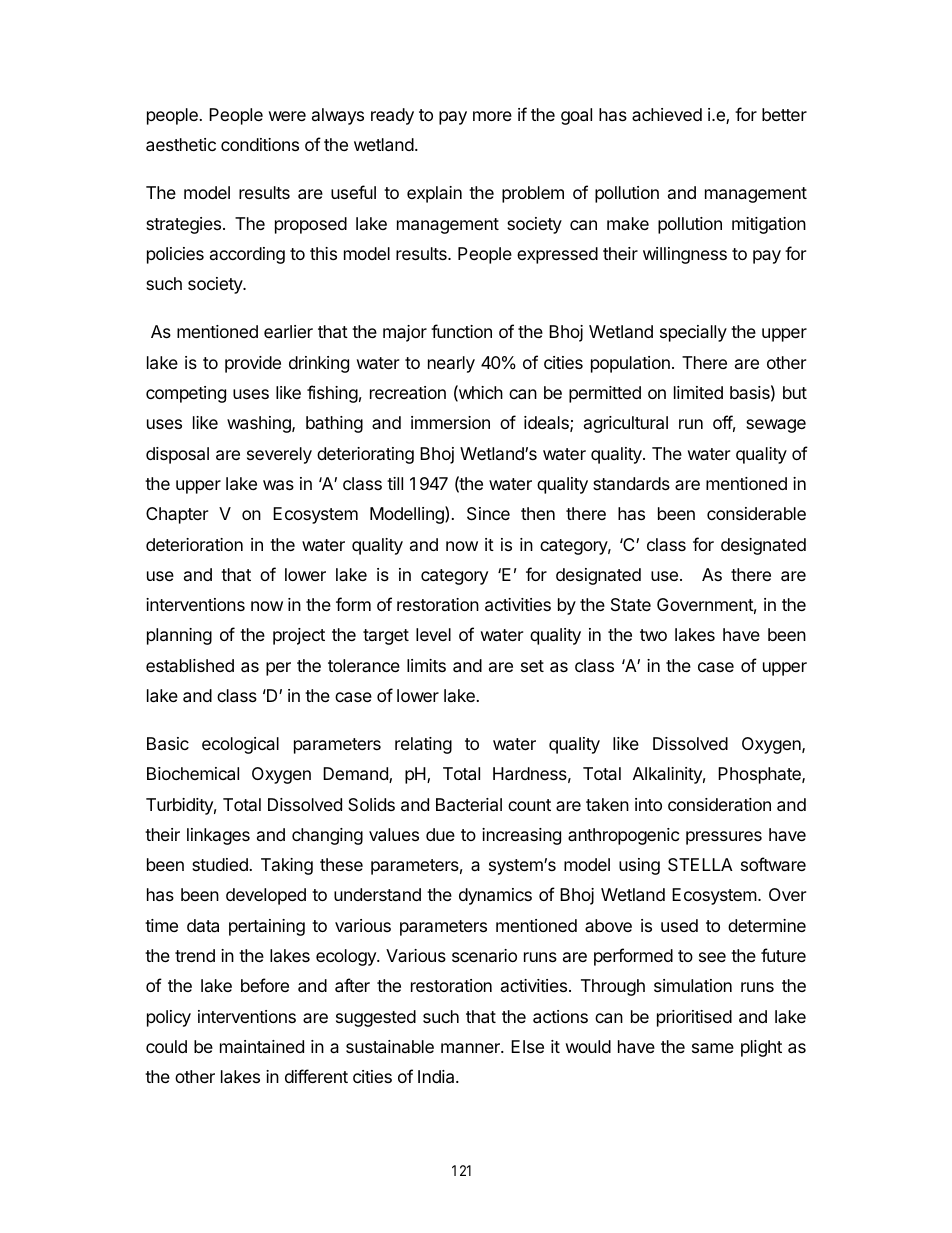  I want to click on manner, so click(471, 1048).
